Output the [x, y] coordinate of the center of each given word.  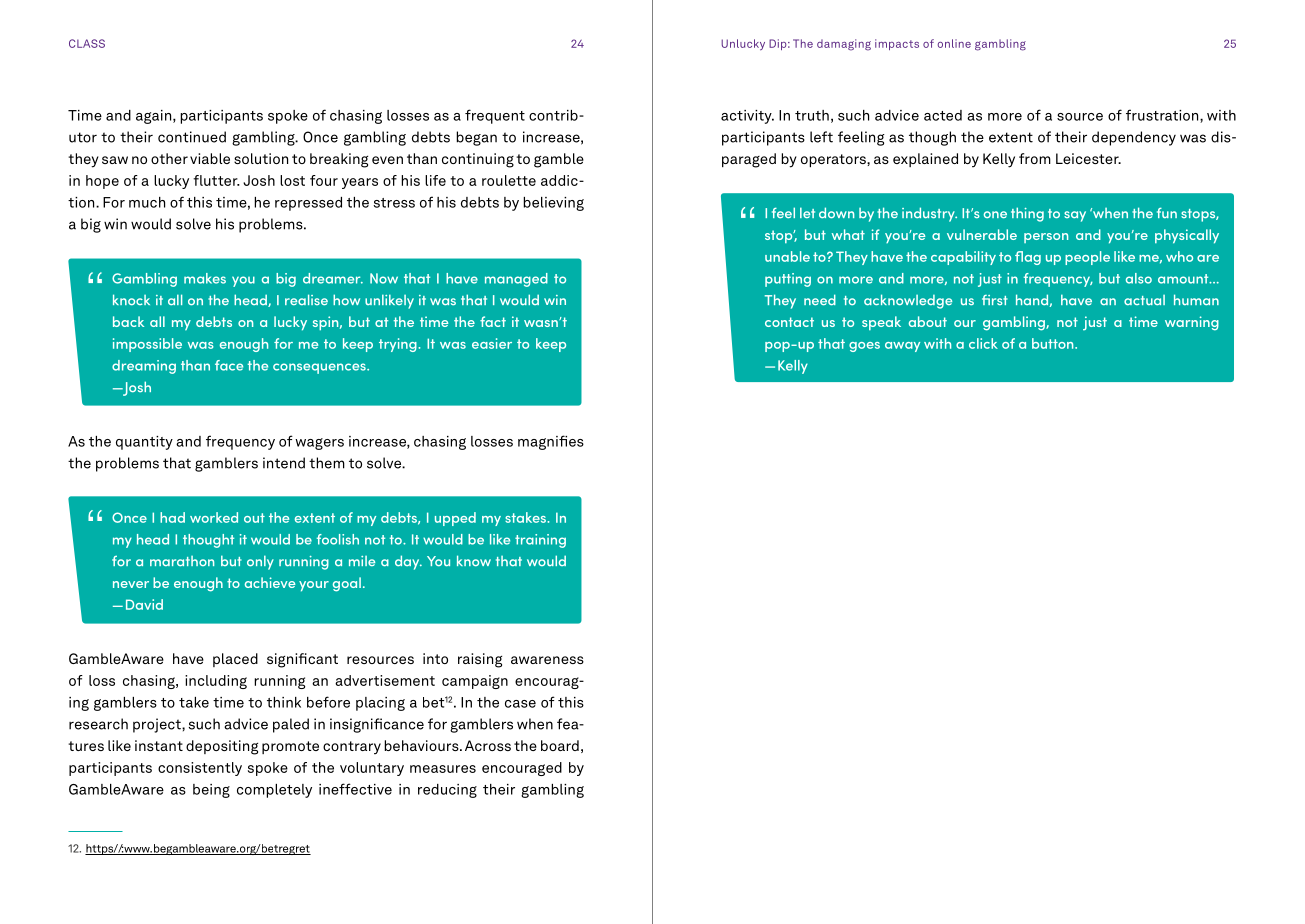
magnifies [551, 442]
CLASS [87, 43]
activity [747, 117]
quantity [144, 443]
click [983, 343]
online [954, 43]
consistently [200, 769]
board [560, 745]
